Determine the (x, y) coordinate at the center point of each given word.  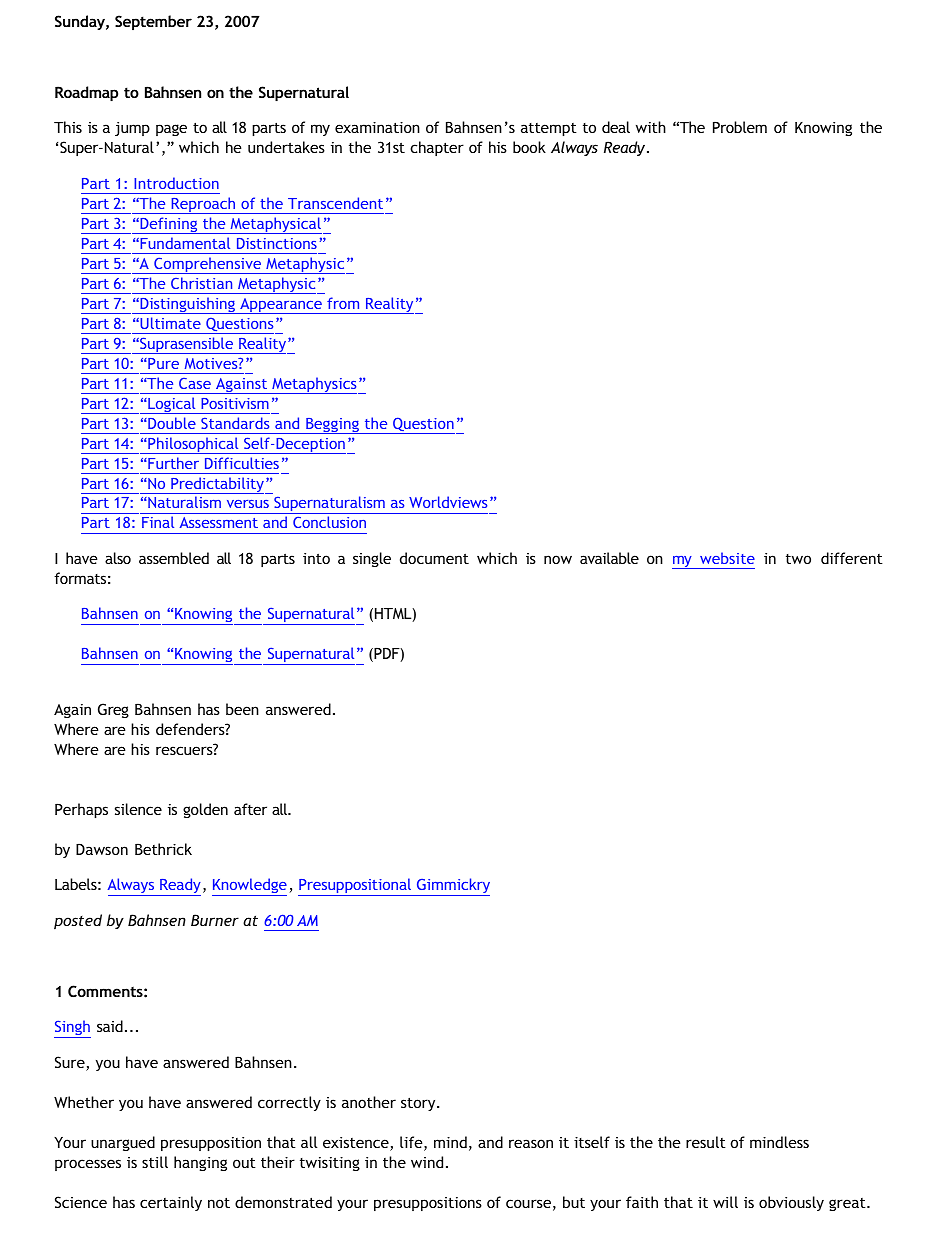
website (727, 558)
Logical (172, 405)
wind (427, 1162)
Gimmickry (452, 887)
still (155, 1162)
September (153, 22)
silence (138, 809)
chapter (437, 148)
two (798, 559)
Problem (740, 127)
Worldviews (448, 502)
